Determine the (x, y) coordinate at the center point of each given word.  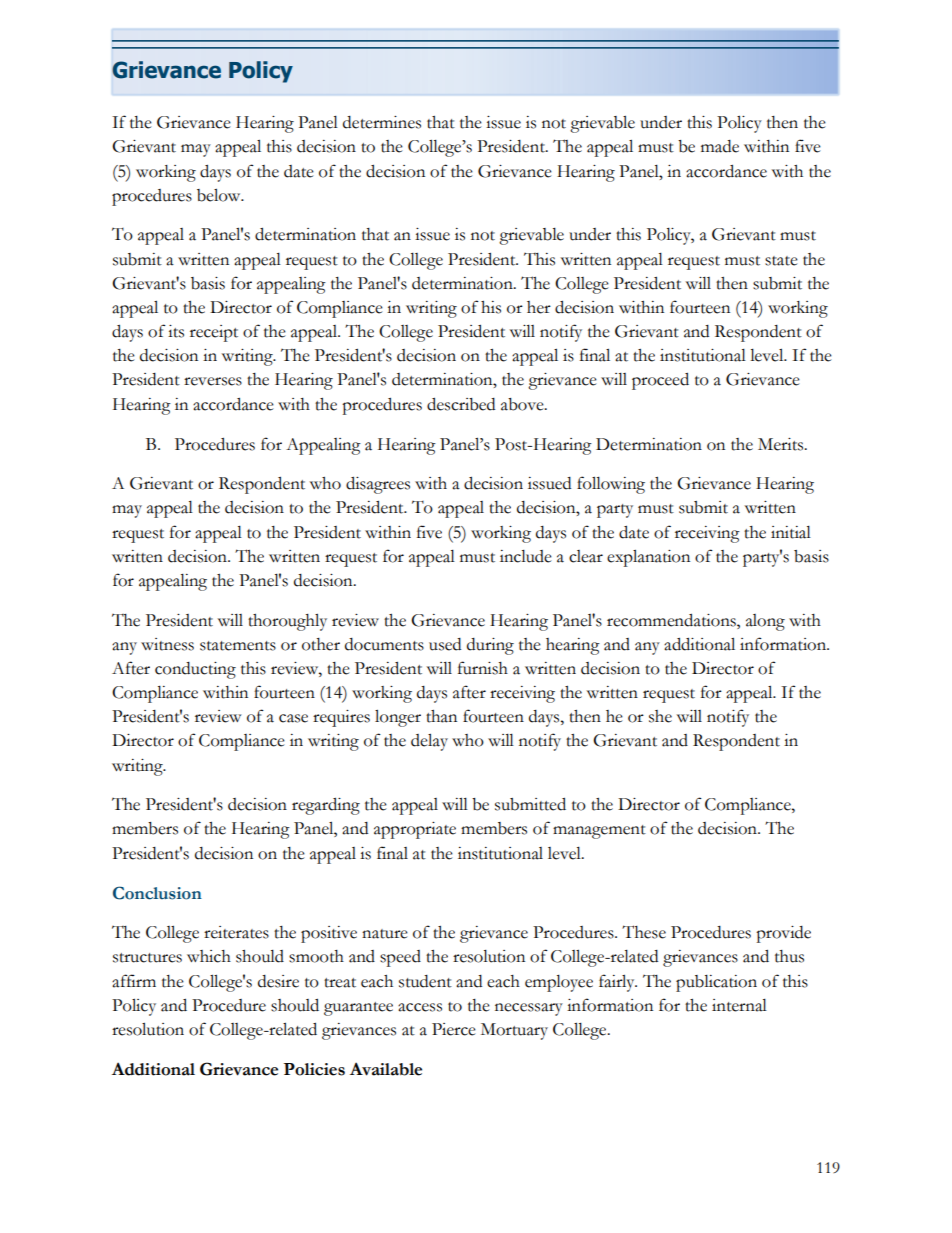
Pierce (454, 1029)
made (720, 146)
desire (278, 981)
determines (382, 122)
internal (739, 1005)
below (220, 195)
